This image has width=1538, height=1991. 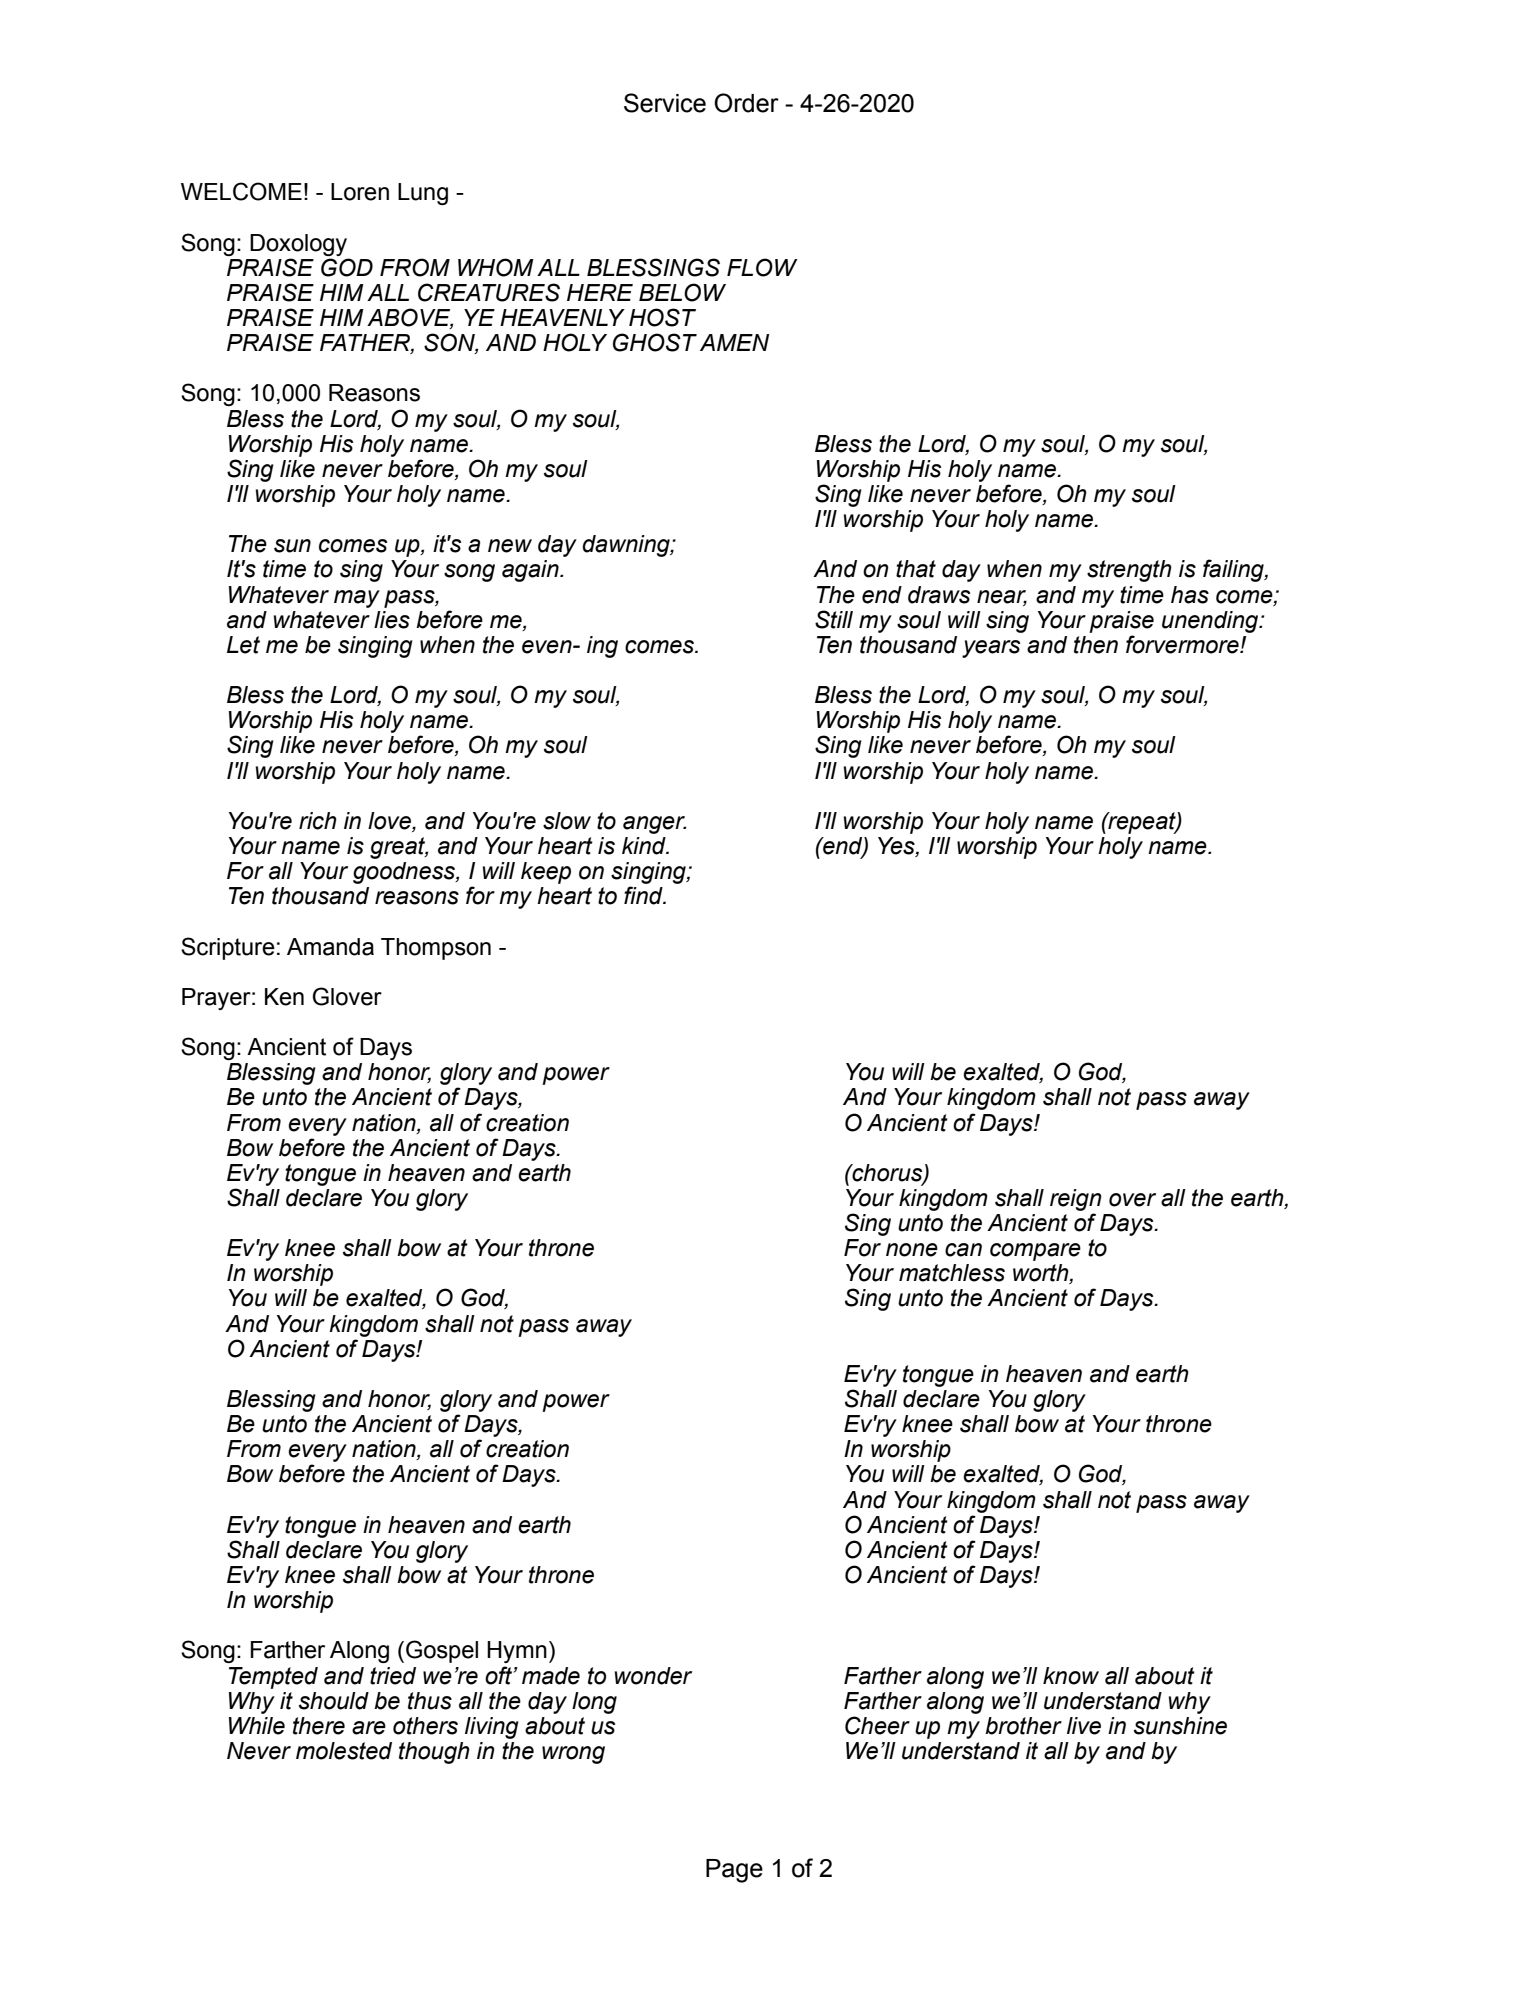 I want to click on reign, so click(x=1076, y=1200).
